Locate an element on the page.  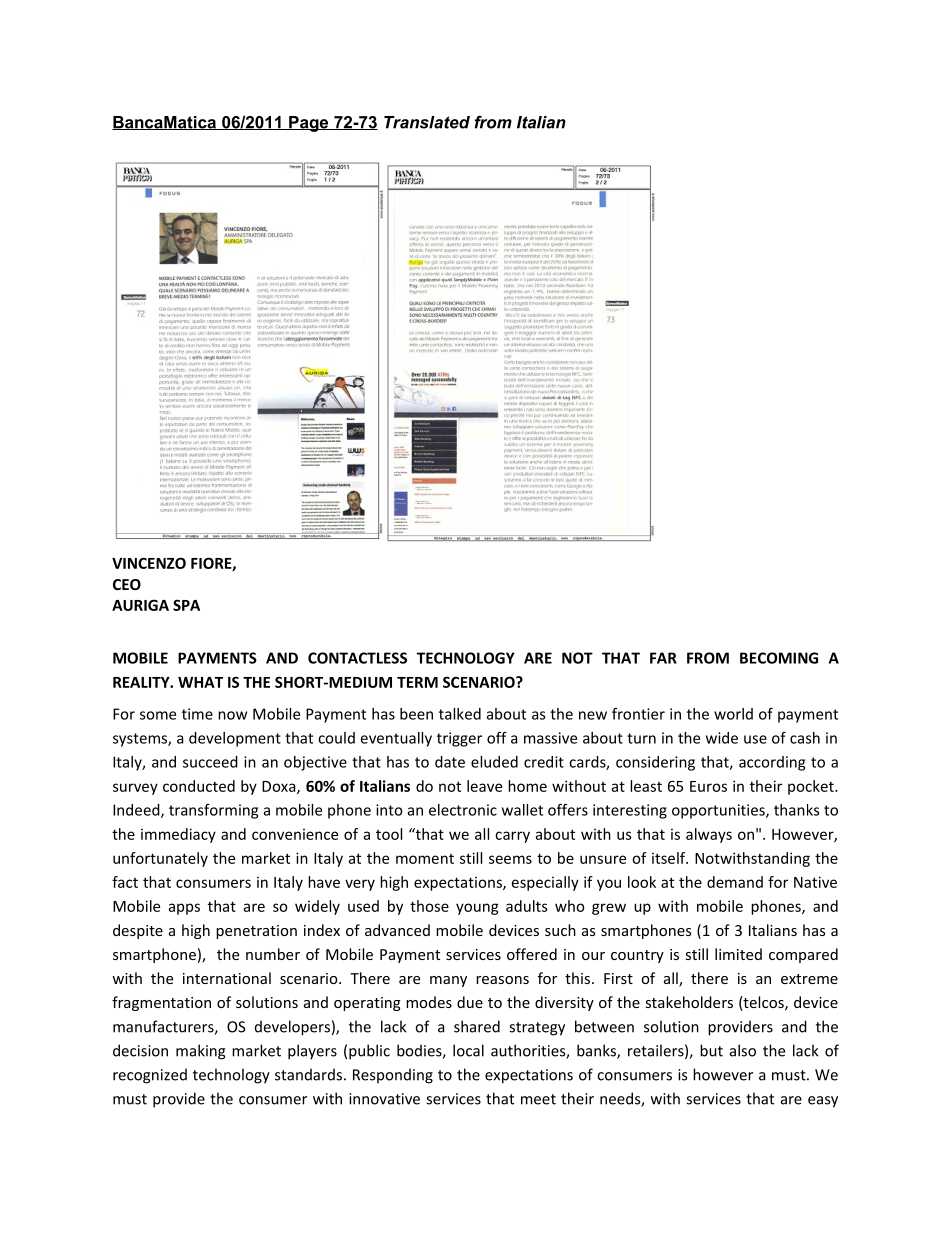
Translated is located at coordinates (427, 122).
